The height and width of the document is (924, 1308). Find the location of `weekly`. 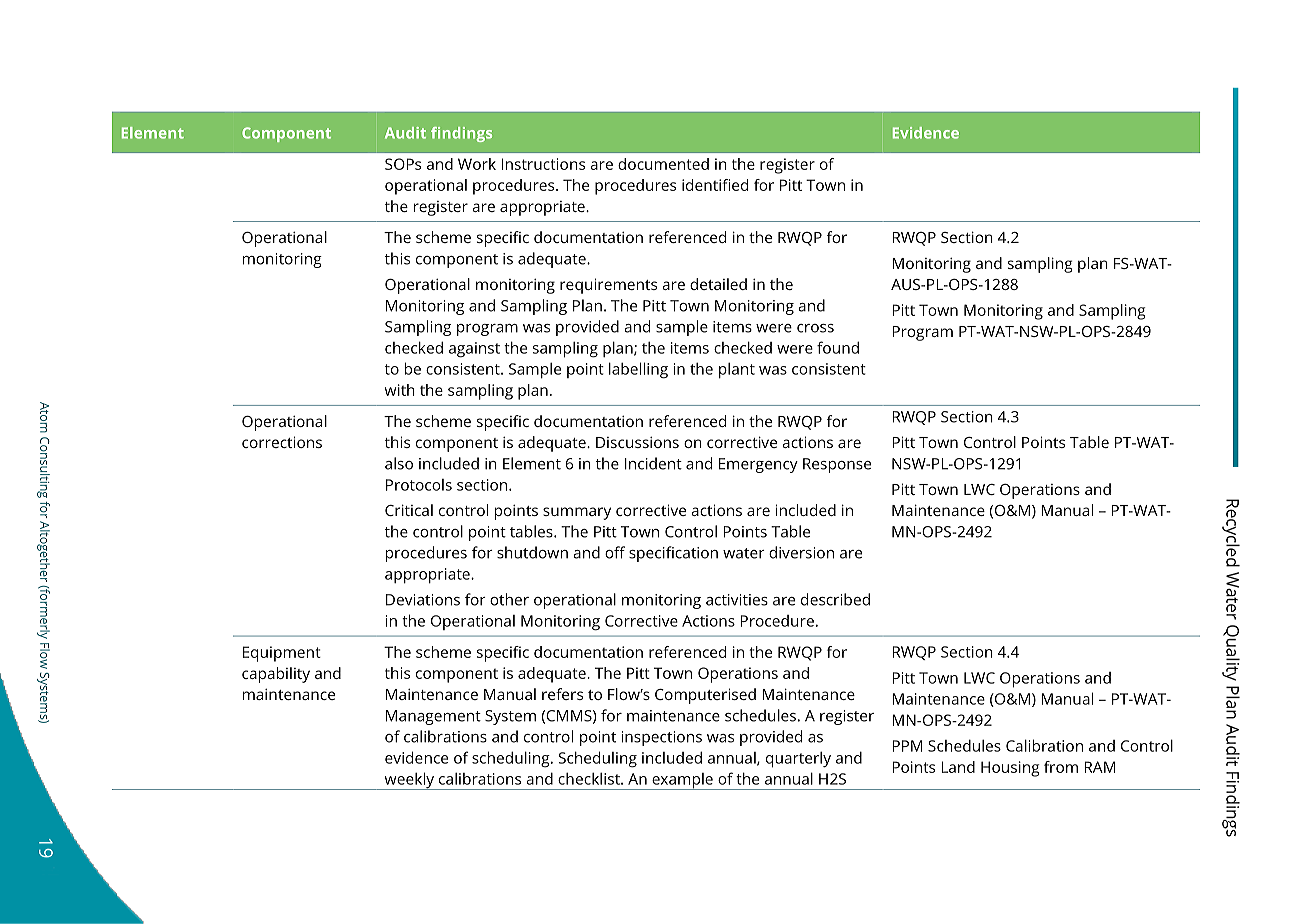

weekly is located at coordinates (409, 781).
